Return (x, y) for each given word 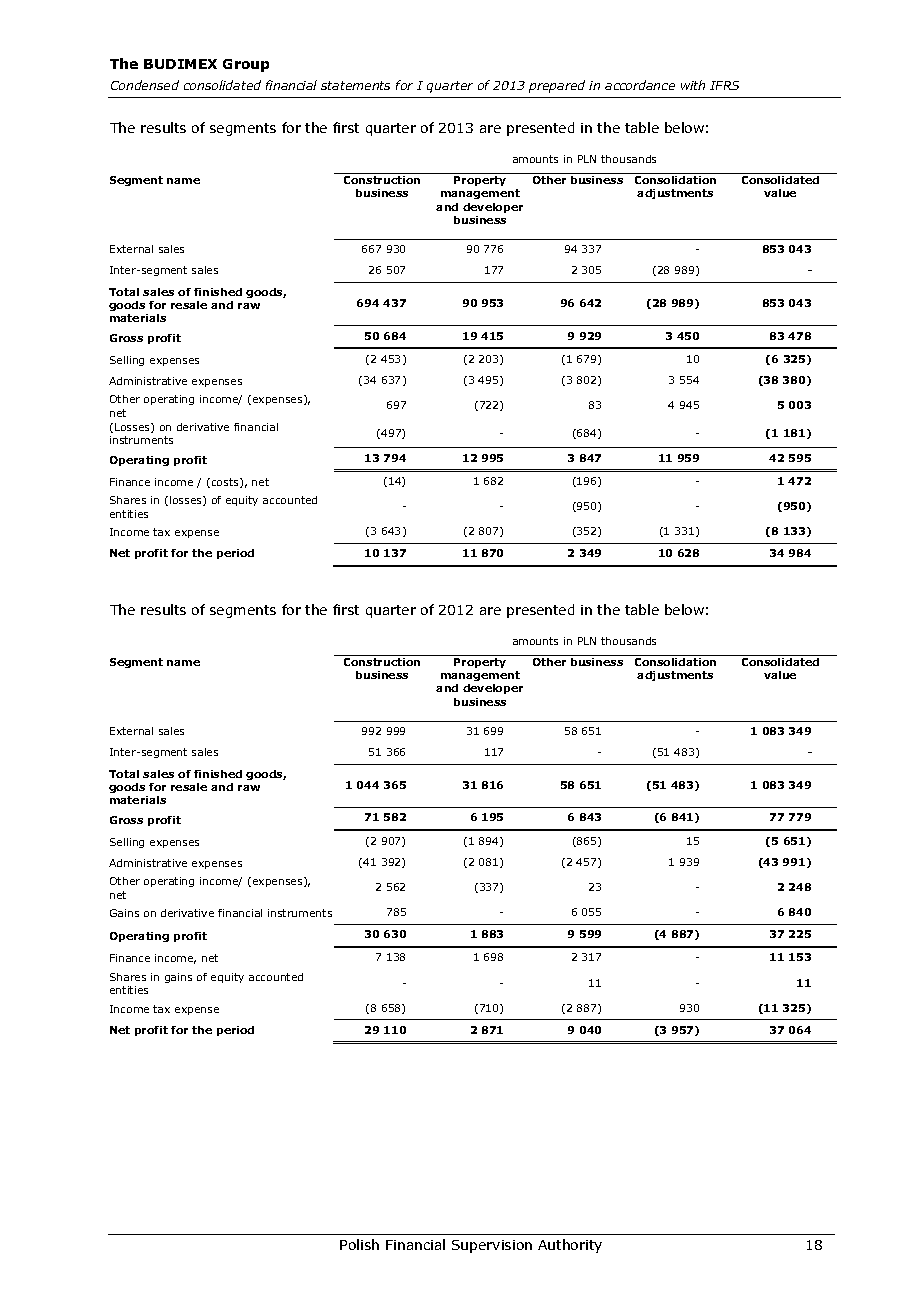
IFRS (724, 85)
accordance (640, 85)
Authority (570, 1246)
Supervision (492, 1246)
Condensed (145, 85)
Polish (359, 1244)
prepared (557, 86)
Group (246, 65)
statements (355, 85)
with (693, 85)
